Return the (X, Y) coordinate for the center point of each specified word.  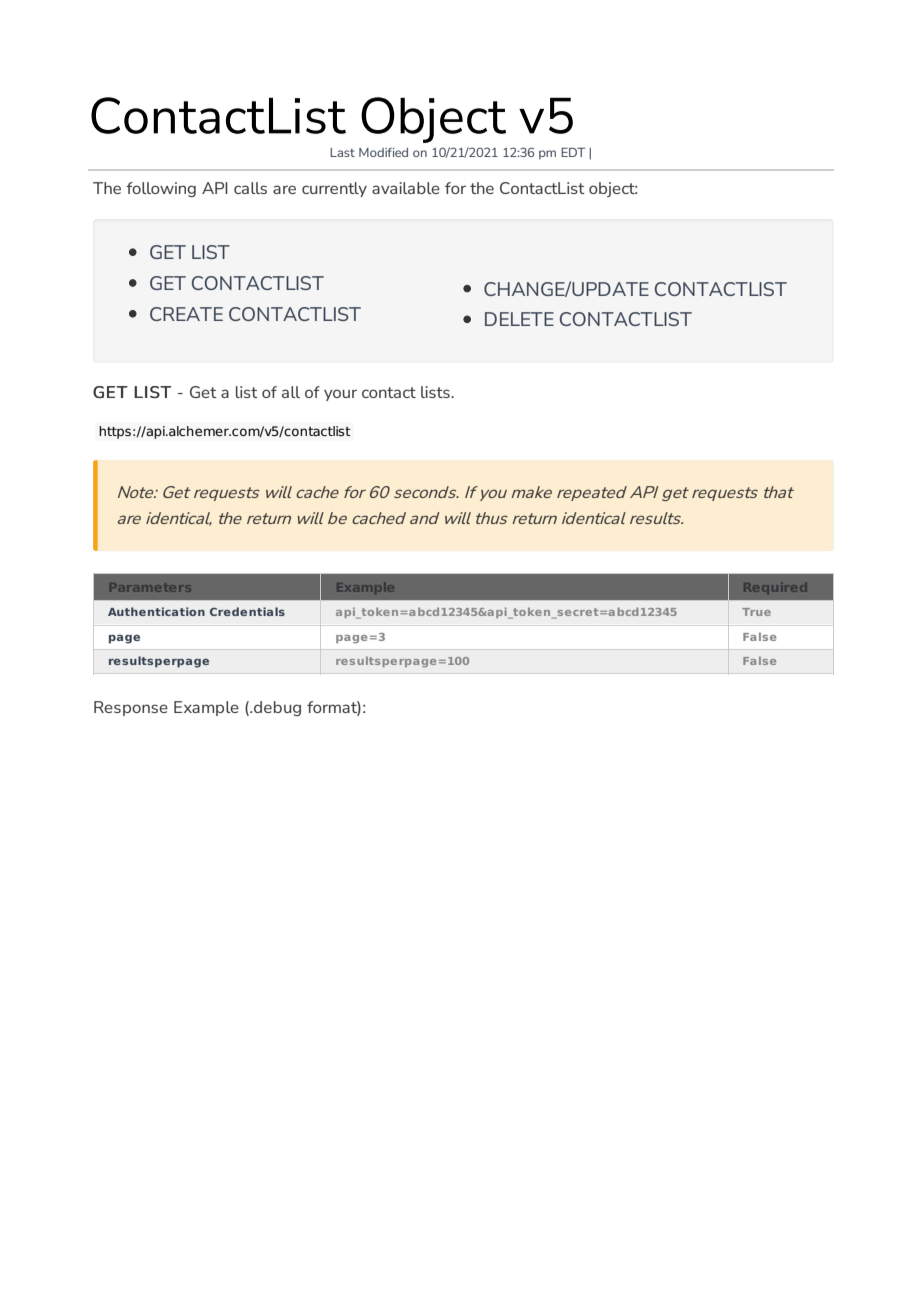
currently (334, 189)
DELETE (519, 319)
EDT (573, 152)
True (756, 612)
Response (131, 708)
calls (250, 188)
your (340, 395)
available (406, 188)
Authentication (156, 611)
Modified (383, 152)
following (161, 189)
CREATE (186, 314)
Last (342, 152)
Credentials (247, 611)
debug (277, 708)
